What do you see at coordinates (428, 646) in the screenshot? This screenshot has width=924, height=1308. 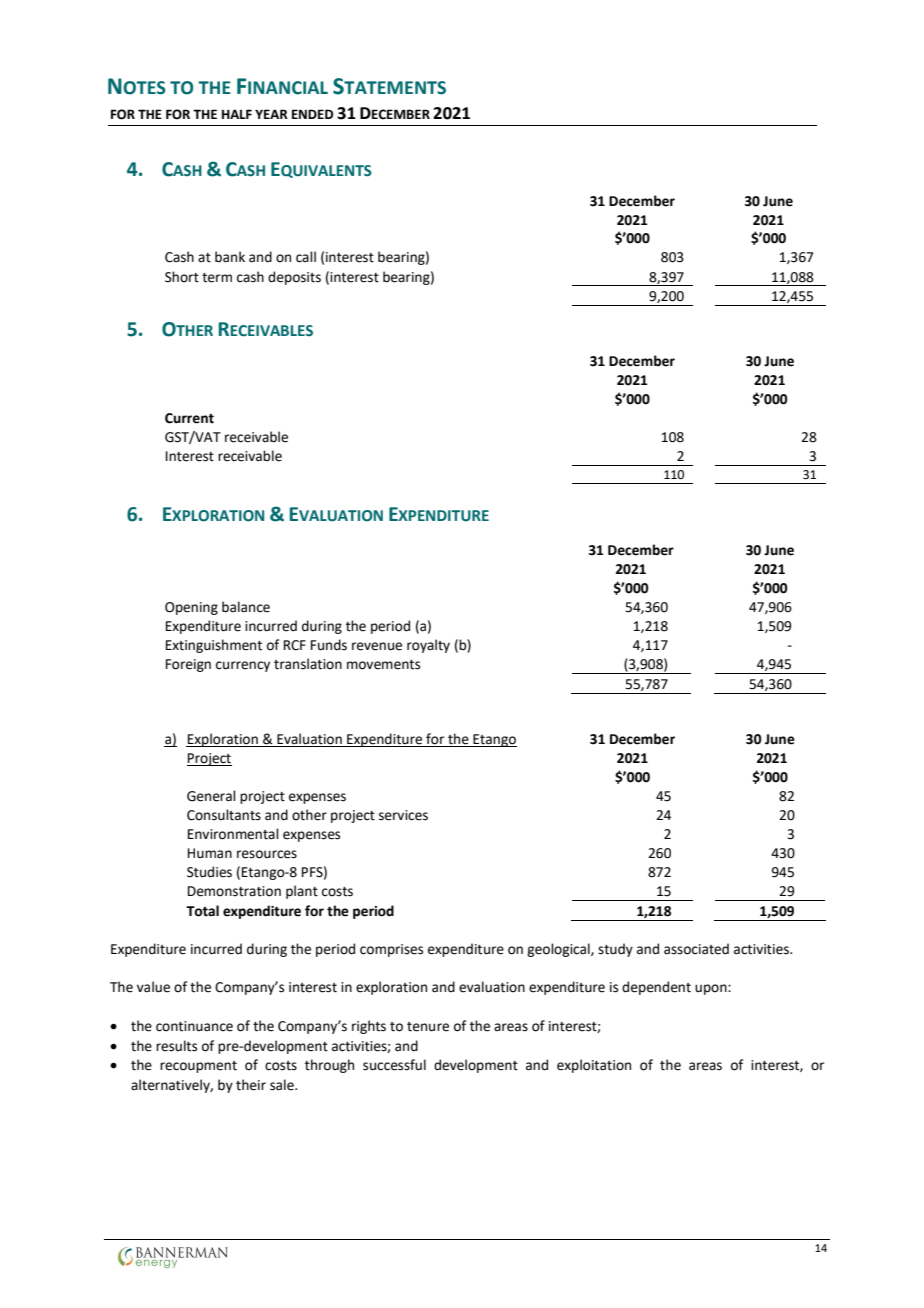 I see `royalty` at bounding box center [428, 646].
